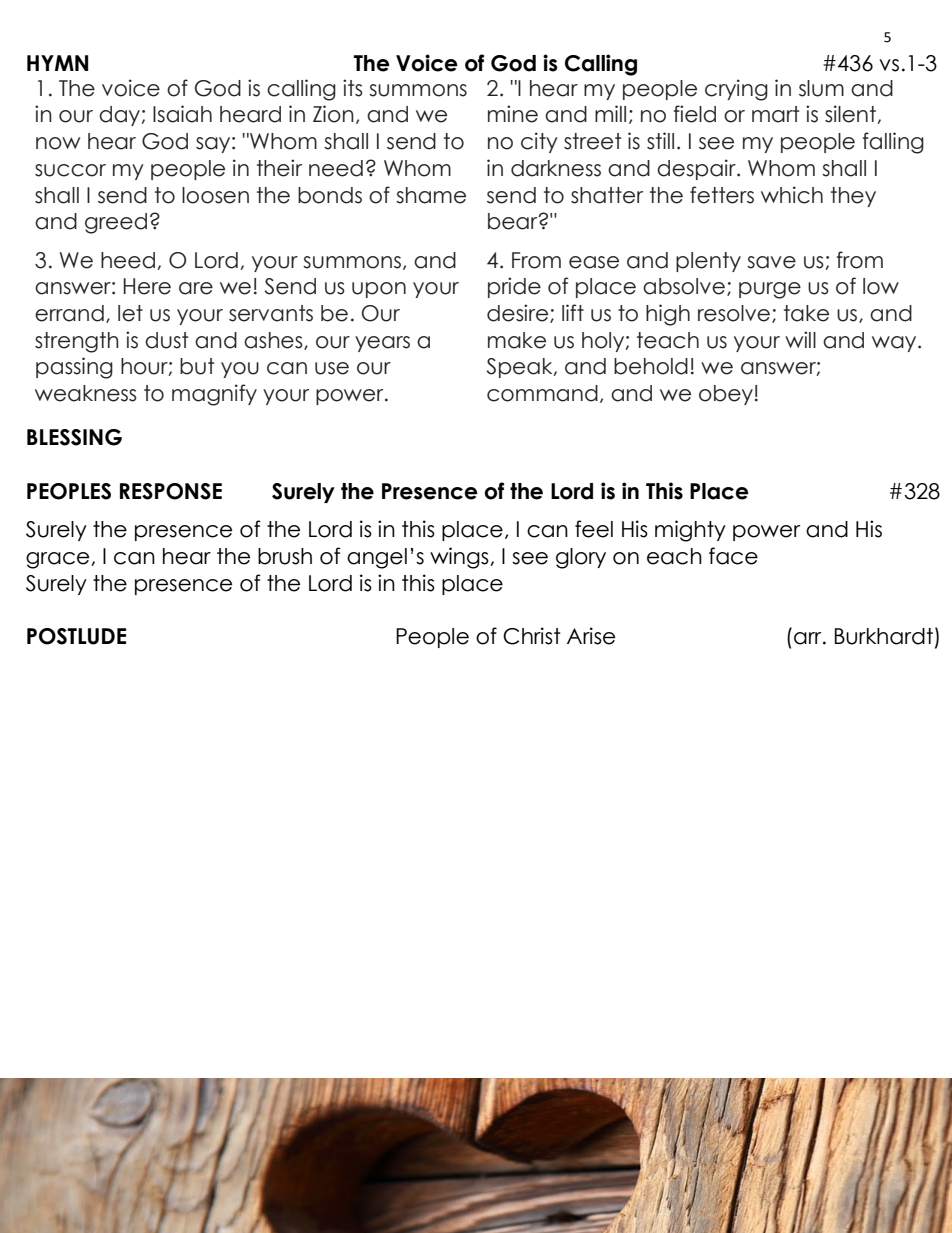  What do you see at coordinates (517, 340) in the image?
I see `make` at bounding box center [517, 340].
